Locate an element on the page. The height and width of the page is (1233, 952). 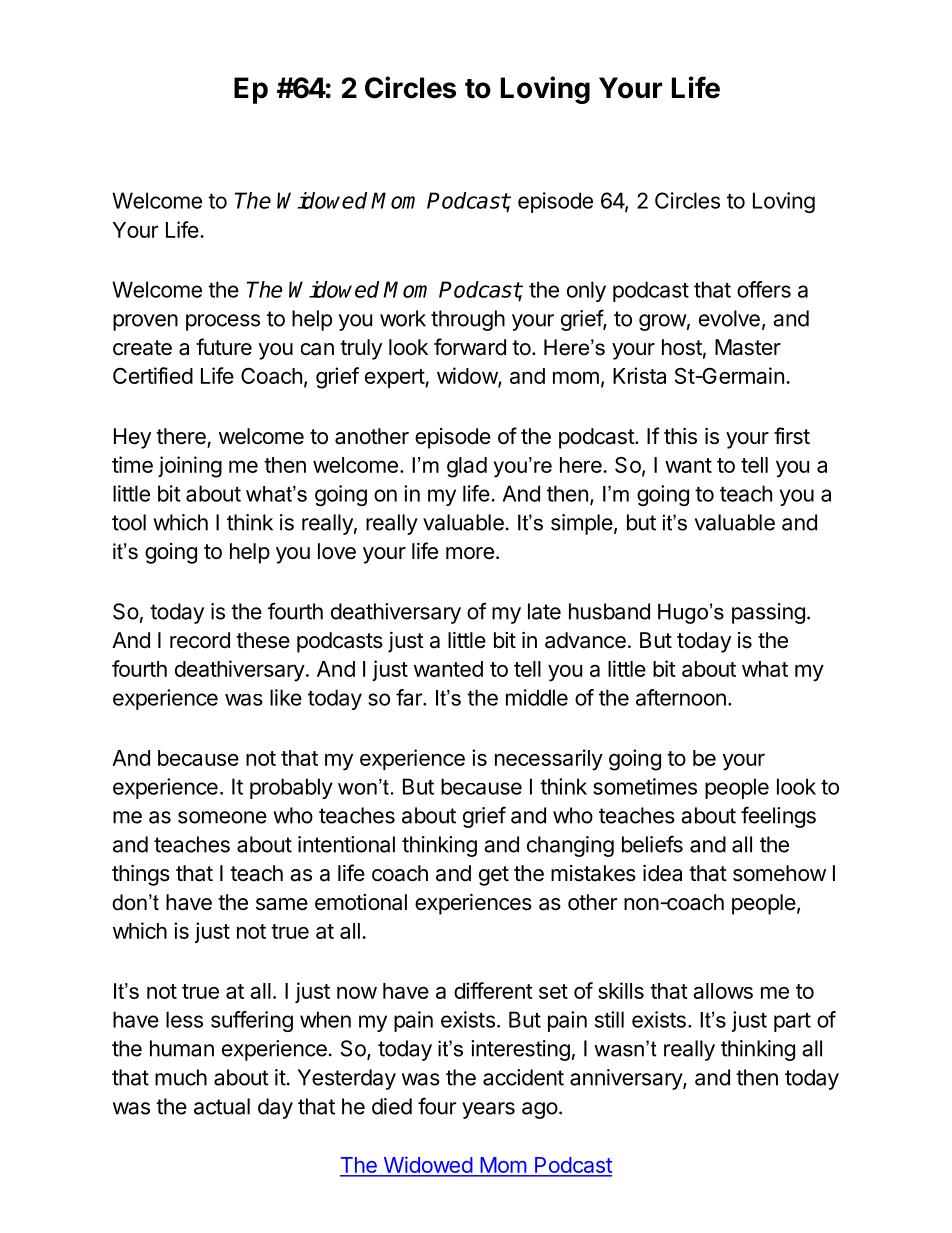
joining is located at coordinates (190, 467).
